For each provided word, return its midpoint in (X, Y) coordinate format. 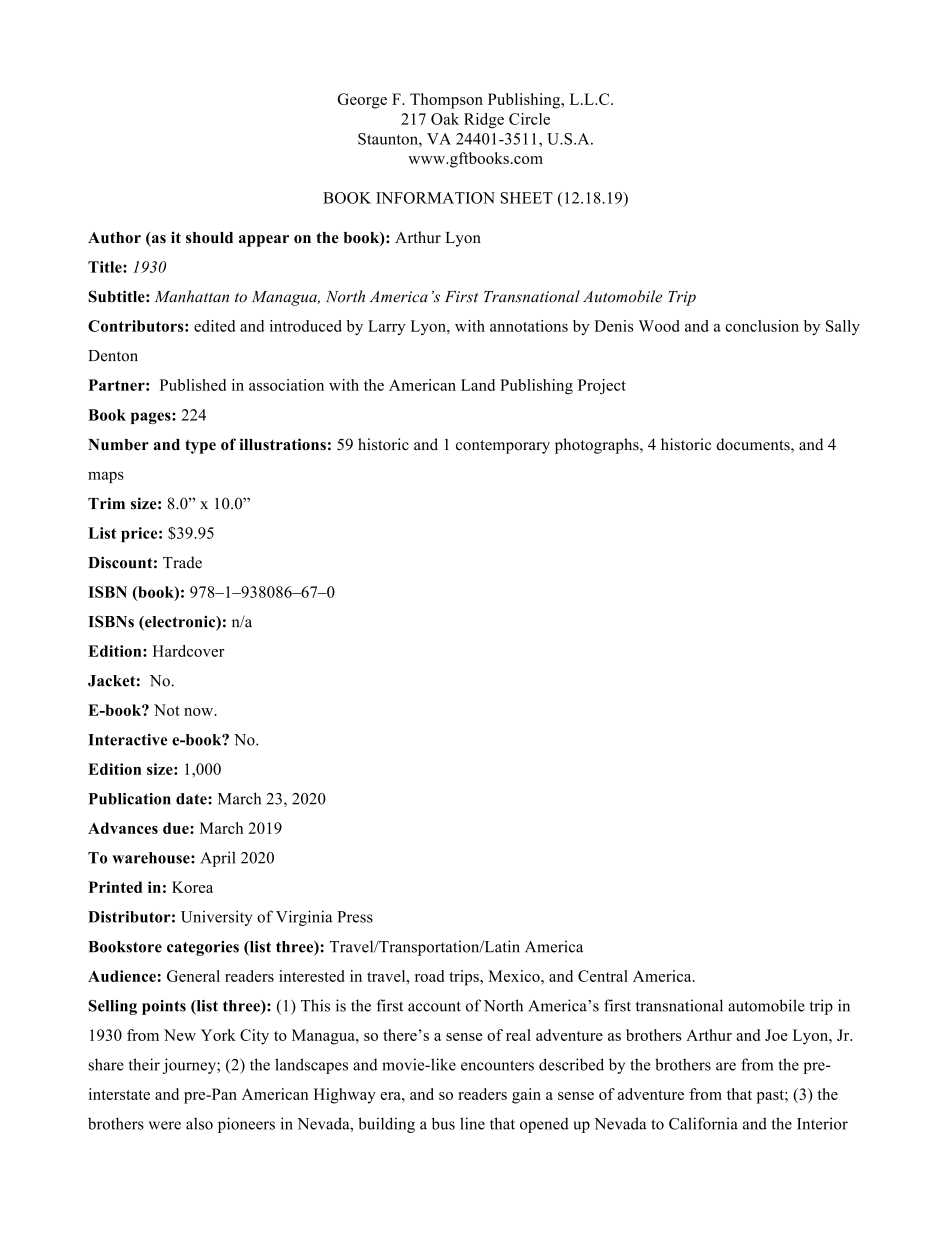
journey (190, 1066)
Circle (529, 119)
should (209, 238)
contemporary (503, 447)
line (472, 1123)
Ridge (484, 121)
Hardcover (189, 651)
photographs (598, 446)
